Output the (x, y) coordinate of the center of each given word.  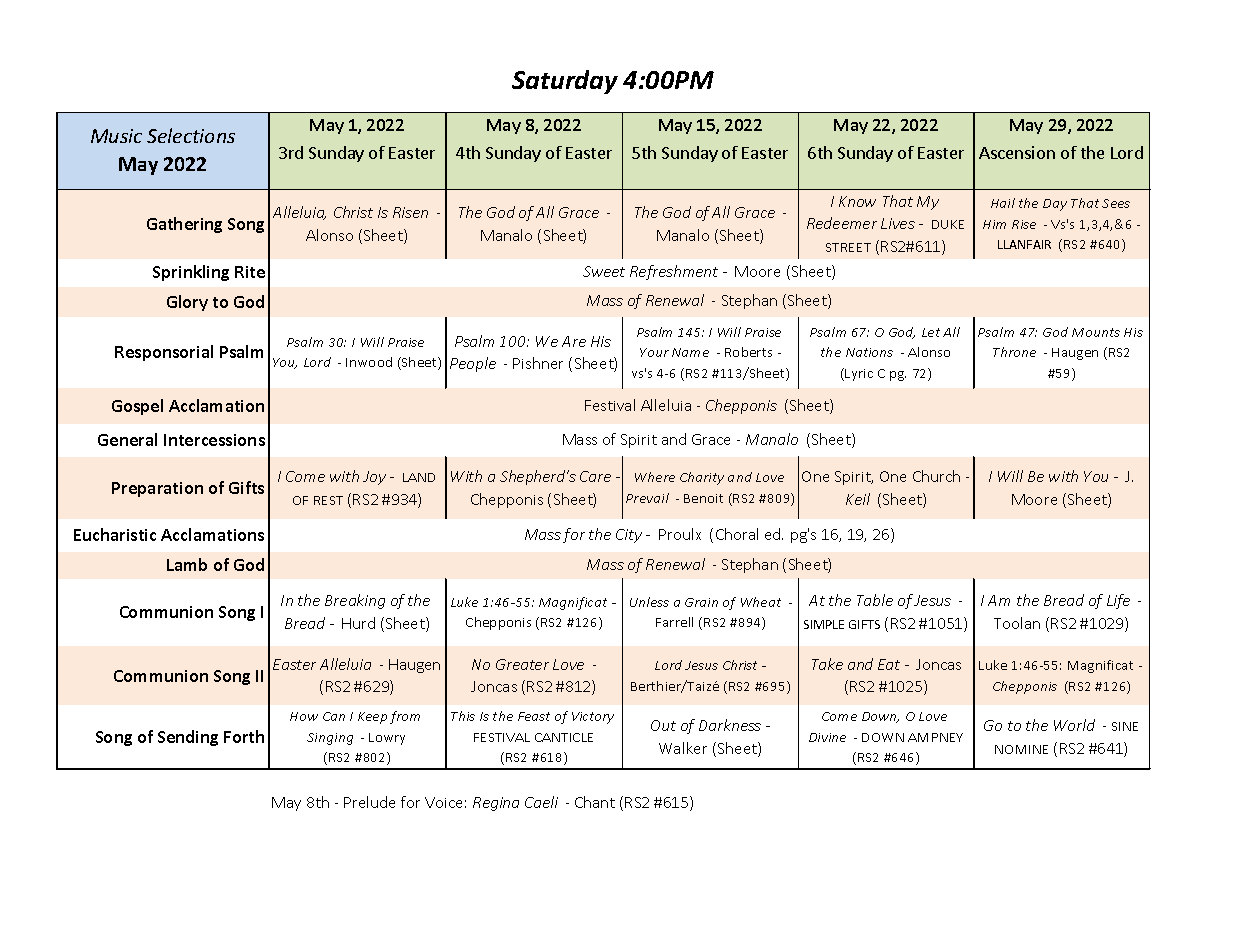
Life (1118, 601)
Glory (187, 303)
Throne (1014, 352)
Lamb (187, 564)
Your (654, 352)
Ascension (1017, 152)
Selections (191, 135)
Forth (244, 736)
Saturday (565, 82)
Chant (595, 802)
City (629, 536)
